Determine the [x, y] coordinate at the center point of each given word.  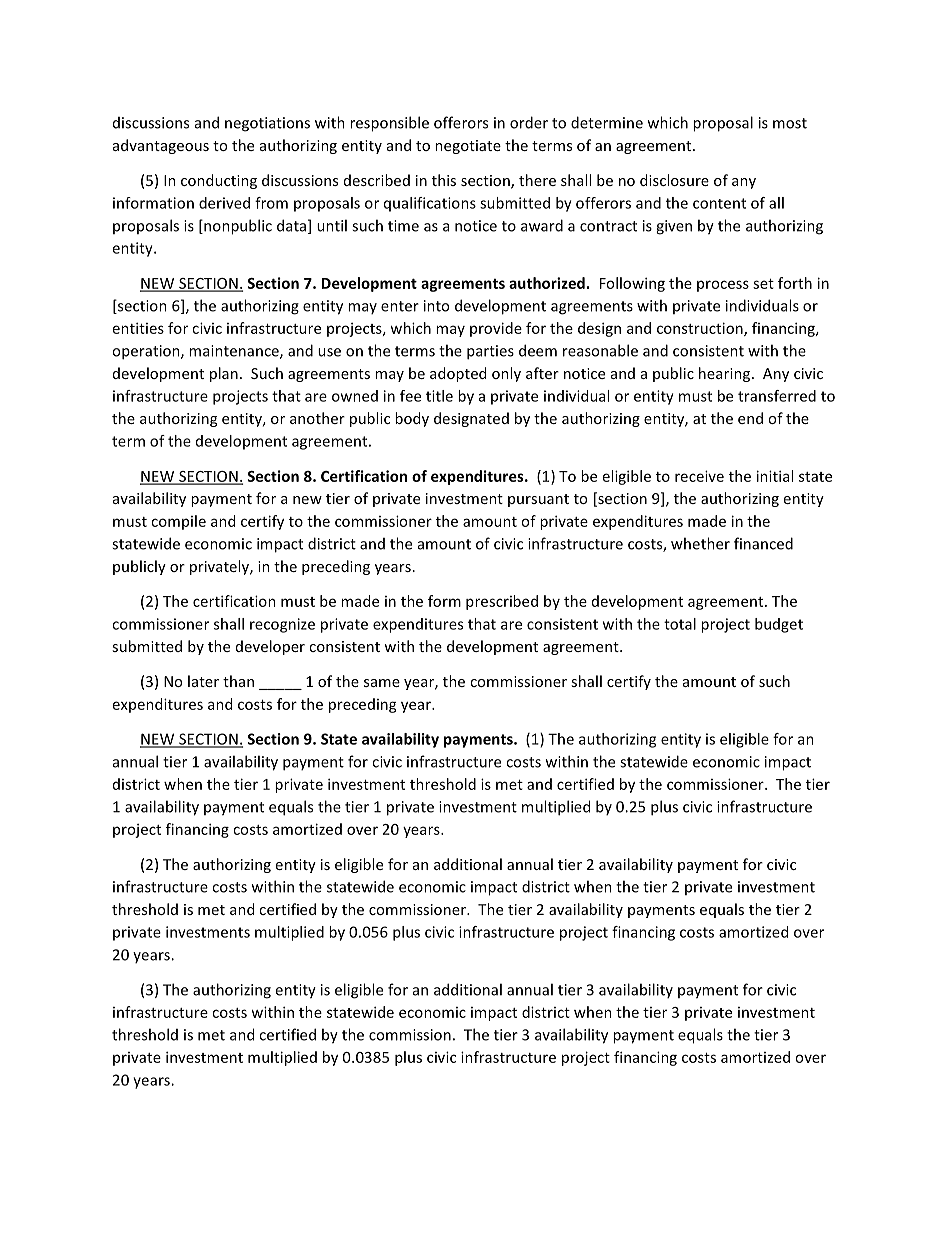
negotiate [468, 147]
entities [138, 328]
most [790, 123]
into [436, 306]
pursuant [538, 500]
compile [178, 522]
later [203, 681]
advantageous [161, 146]
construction [701, 329]
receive [699, 476]
